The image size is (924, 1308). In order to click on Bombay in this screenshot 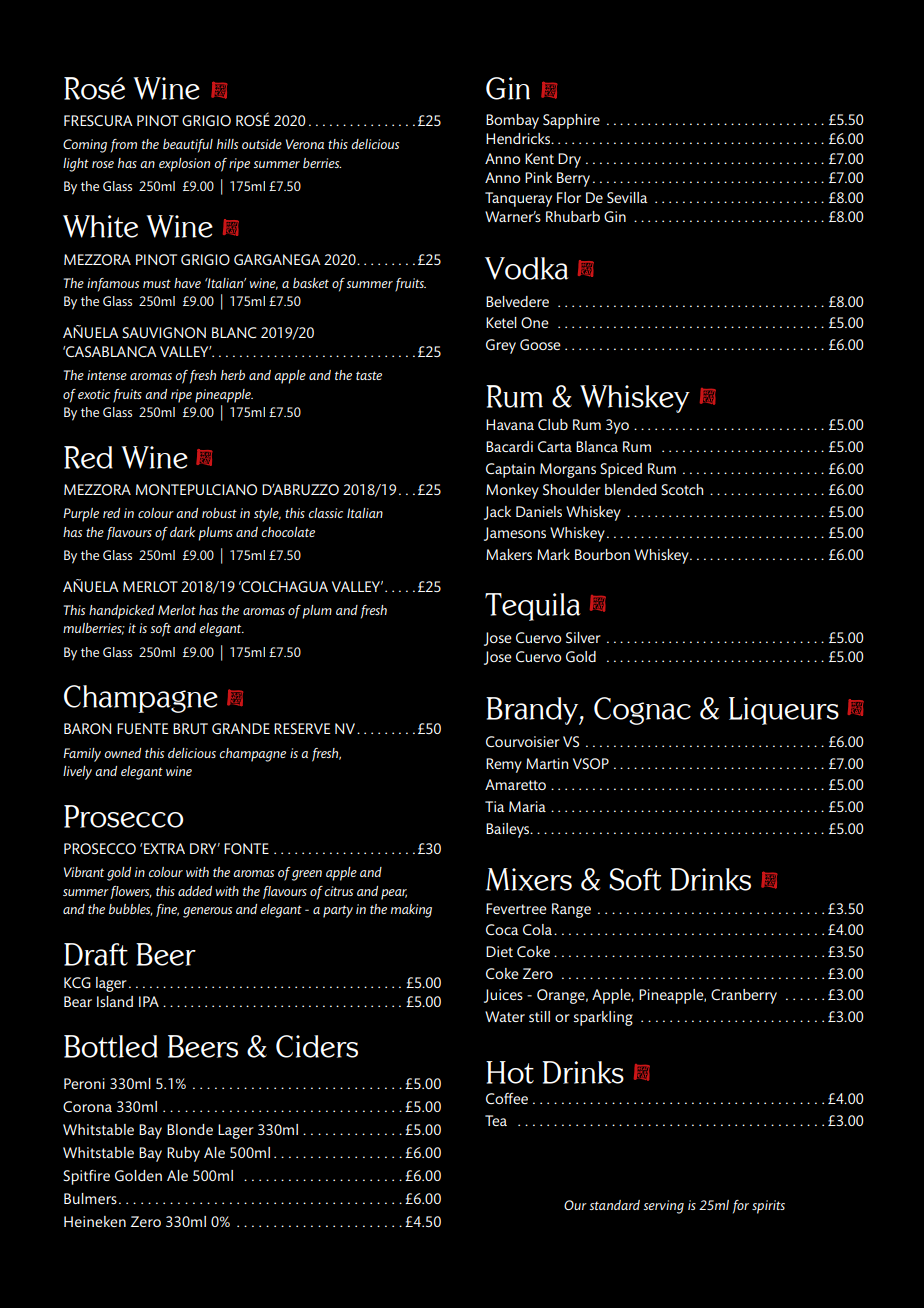, I will do `click(512, 121)`.
